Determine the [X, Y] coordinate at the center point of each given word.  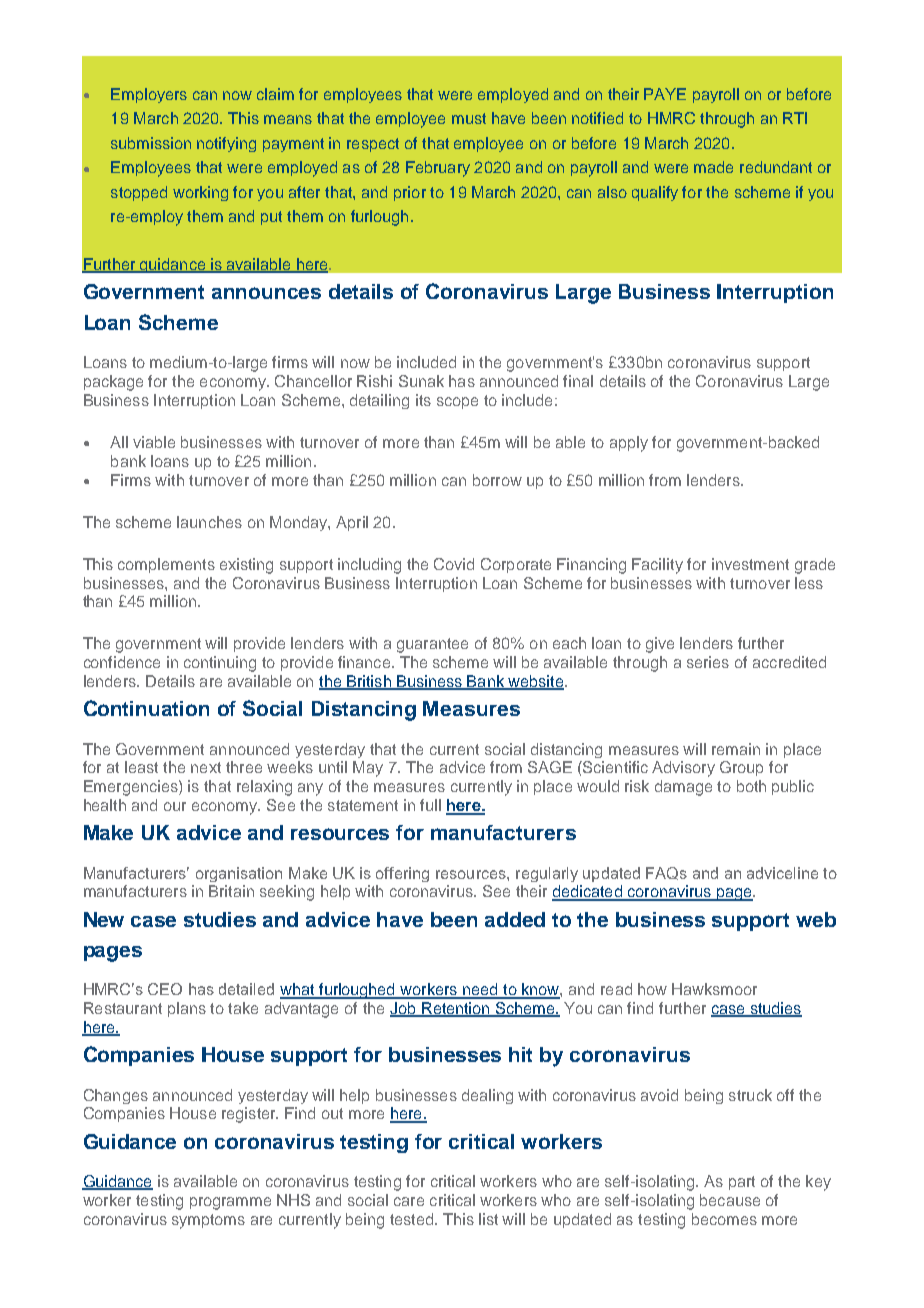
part [742, 1183]
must [469, 118]
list [488, 1219]
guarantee [432, 645]
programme [230, 1203]
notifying [226, 144]
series [708, 662]
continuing [220, 664]
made [713, 167]
